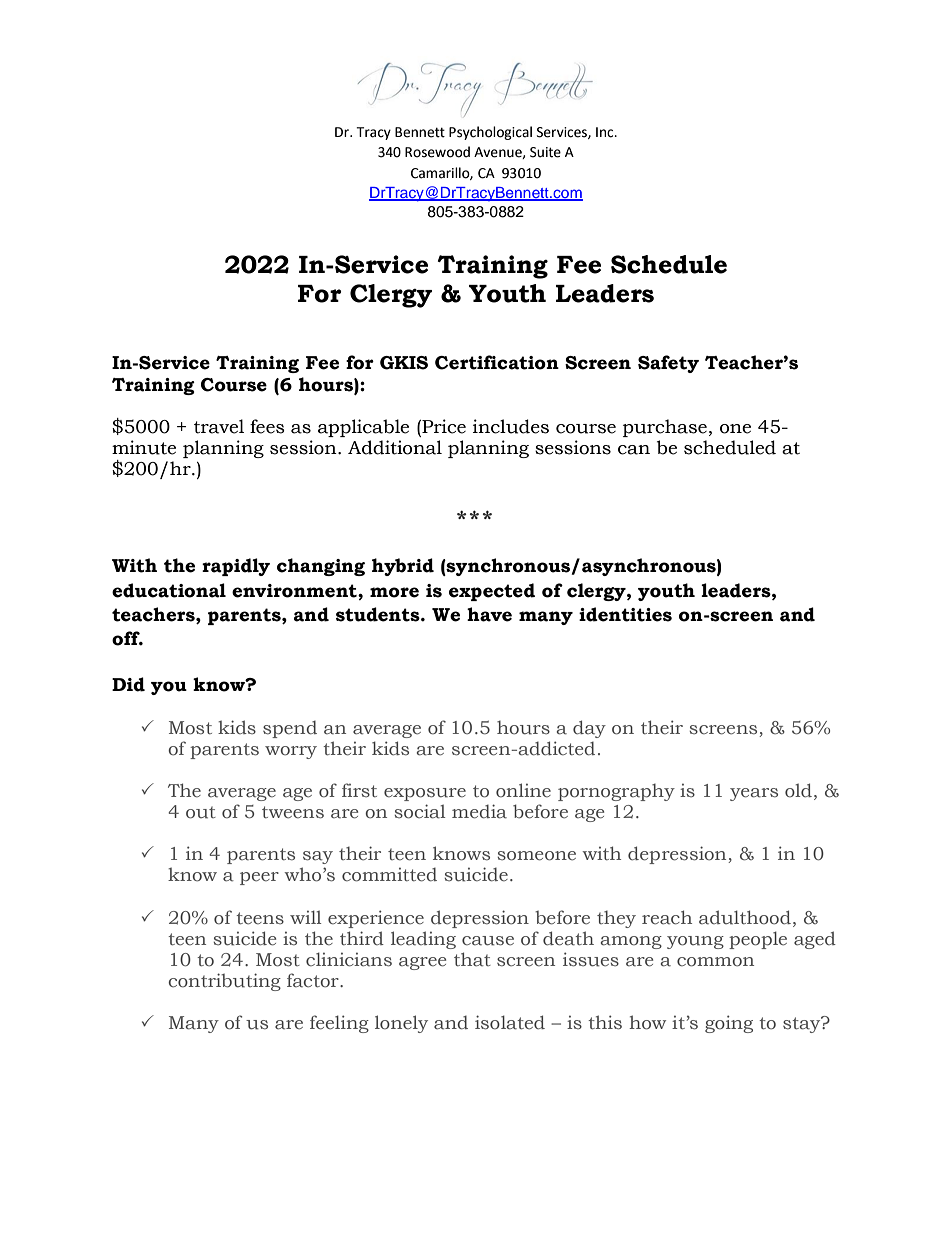 The height and width of the screenshot is (1233, 952). Describe the element at coordinates (510, 1022) in the screenshot. I see `isolated` at that location.
